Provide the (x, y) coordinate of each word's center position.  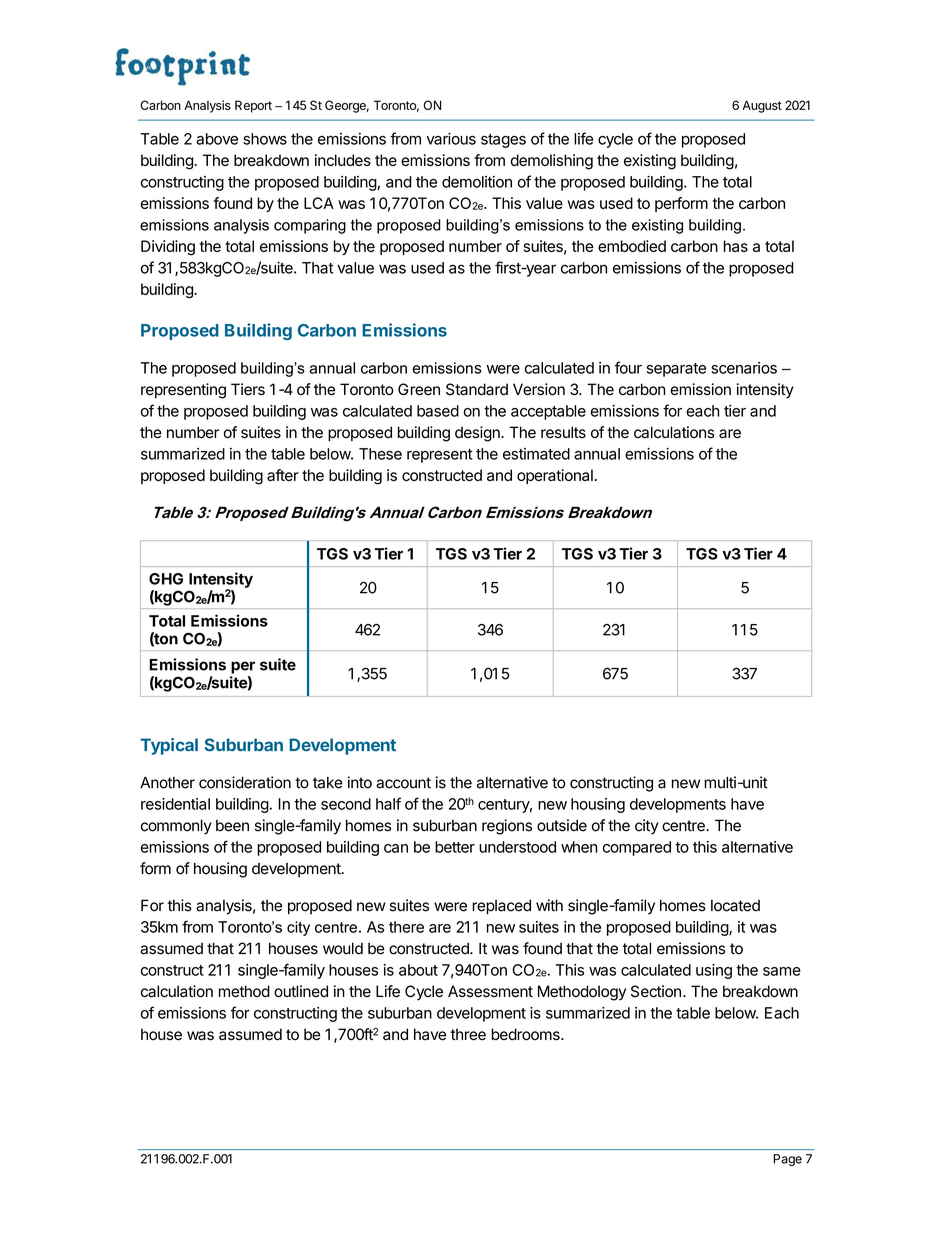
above (217, 139)
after (283, 475)
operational (555, 476)
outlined (301, 991)
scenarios (744, 368)
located (735, 905)
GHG (166, 579)
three (468, 1034)
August (762, 106)
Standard (477, 389)
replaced (501, 907)
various (451, 139)
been (232, 826)
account (403, 783)
